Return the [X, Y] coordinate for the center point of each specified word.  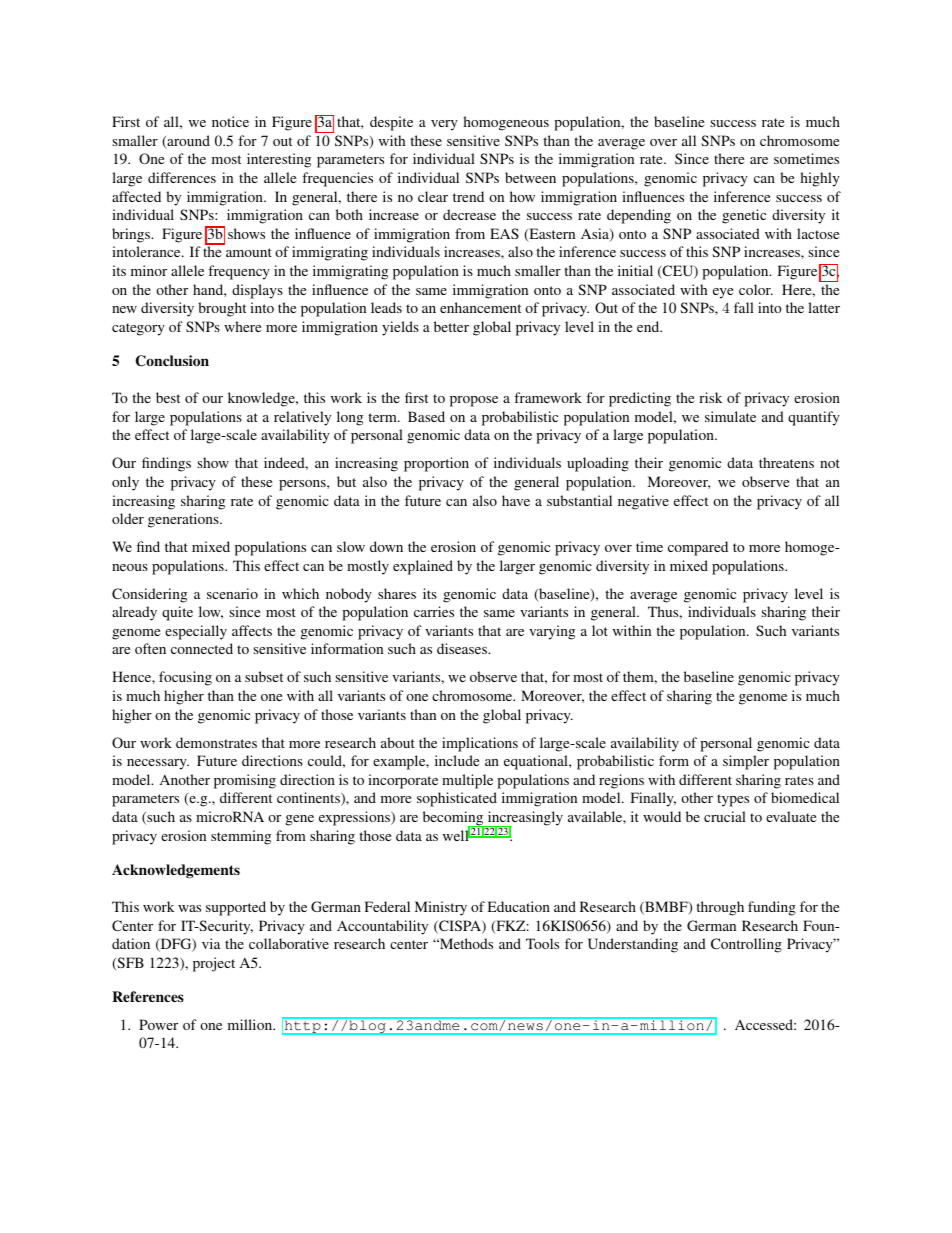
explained [423, 567]
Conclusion [172, 361]
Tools [542, 943]
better [451, 326]
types [733, 800]
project [214, 964]
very [444, 125]
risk [710, 397]
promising [245, 781]
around [187, 142]
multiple [467, 781]
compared [698, 548]
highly [820, 179]
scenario [232, 593]
